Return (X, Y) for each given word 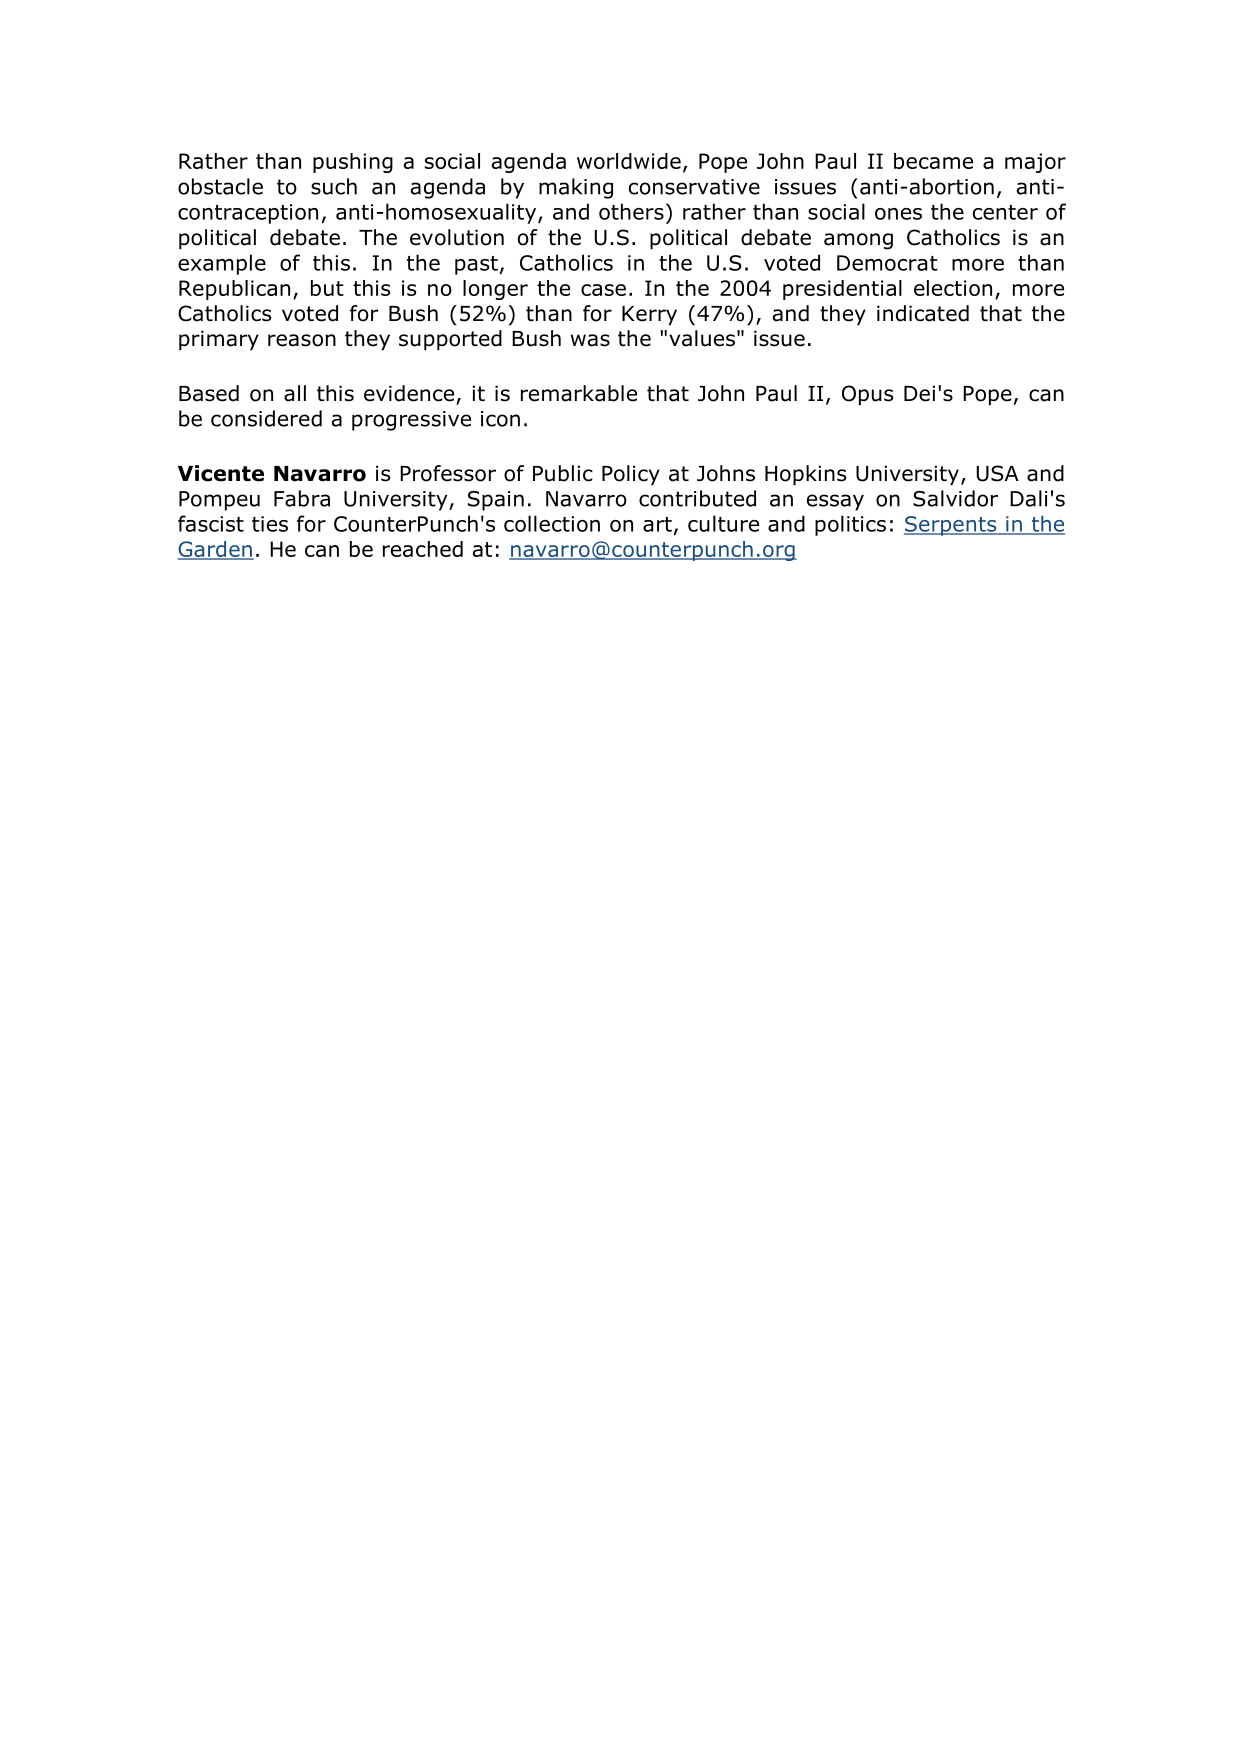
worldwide (629, 161)
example (222, 264)
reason (302, 340)
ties (270, 524)
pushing (353, 163)
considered (266, 418)
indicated (923, 313)
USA (998, 473)
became (933, 161)
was (590, 340)
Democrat (887, 263)
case (603, 290)
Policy (631, 475)
